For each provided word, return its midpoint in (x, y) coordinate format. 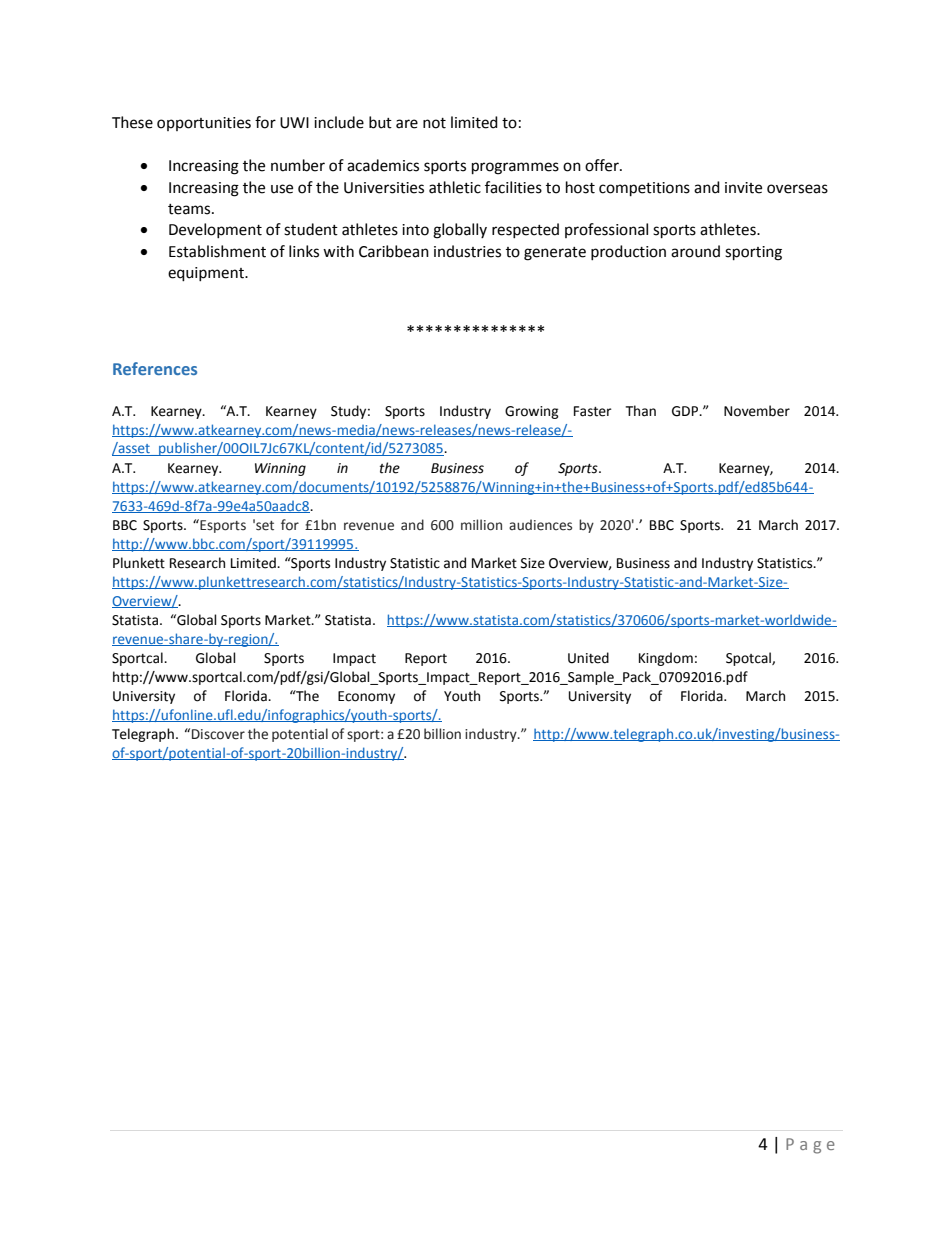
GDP (686, 411)
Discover (218, 734)
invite (743, 188)
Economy (366, 697)
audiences (540, 525)
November (757, 411)
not (434, 123)
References (155, 368)
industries (467, 251)
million (481, 525)
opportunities (204, 124)
